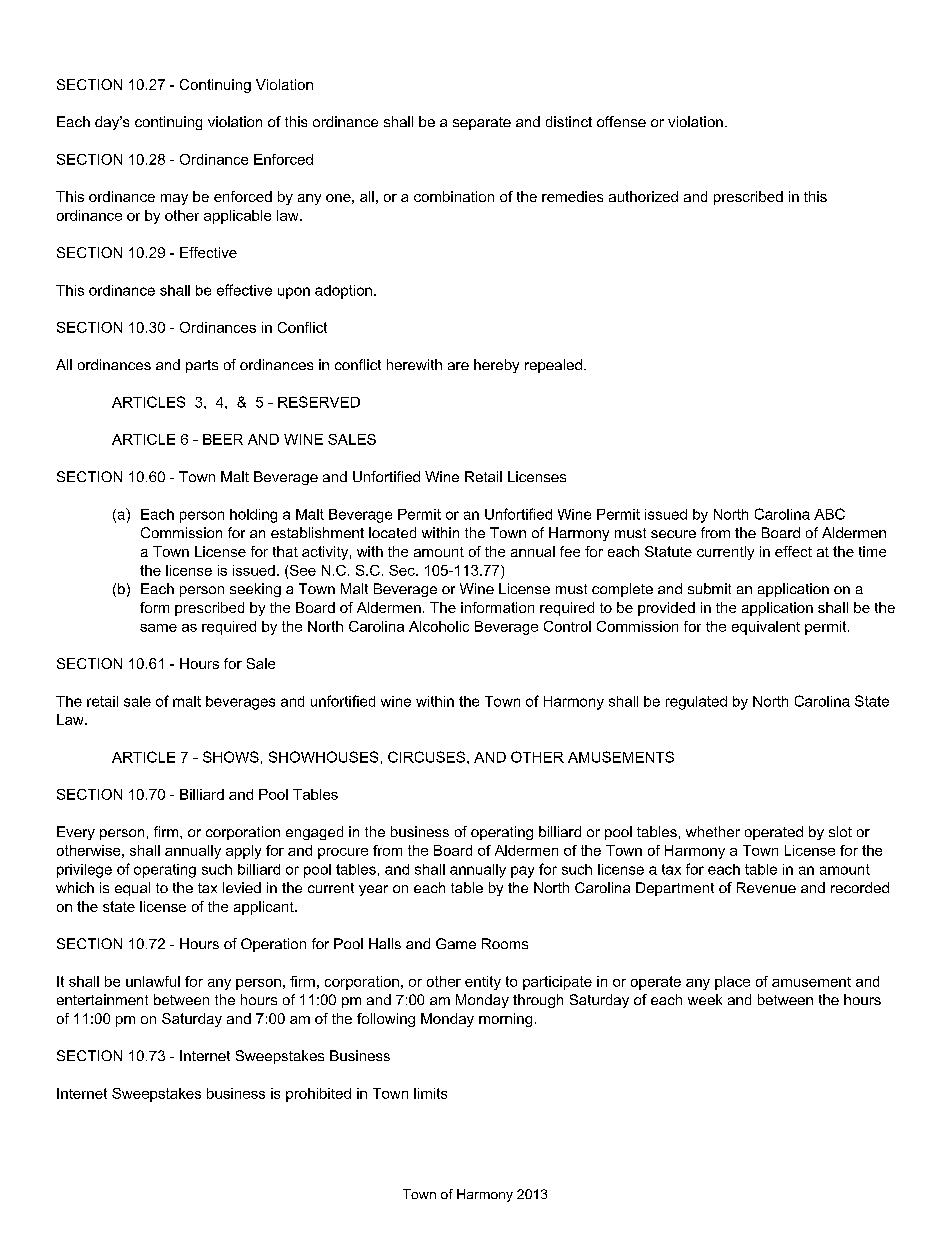 Image resolution: width=952 pixels, height=1233 pixels. What do you see at coordinates (174, 199) in the image?
I see `may` at bounding box center [174, 199].
